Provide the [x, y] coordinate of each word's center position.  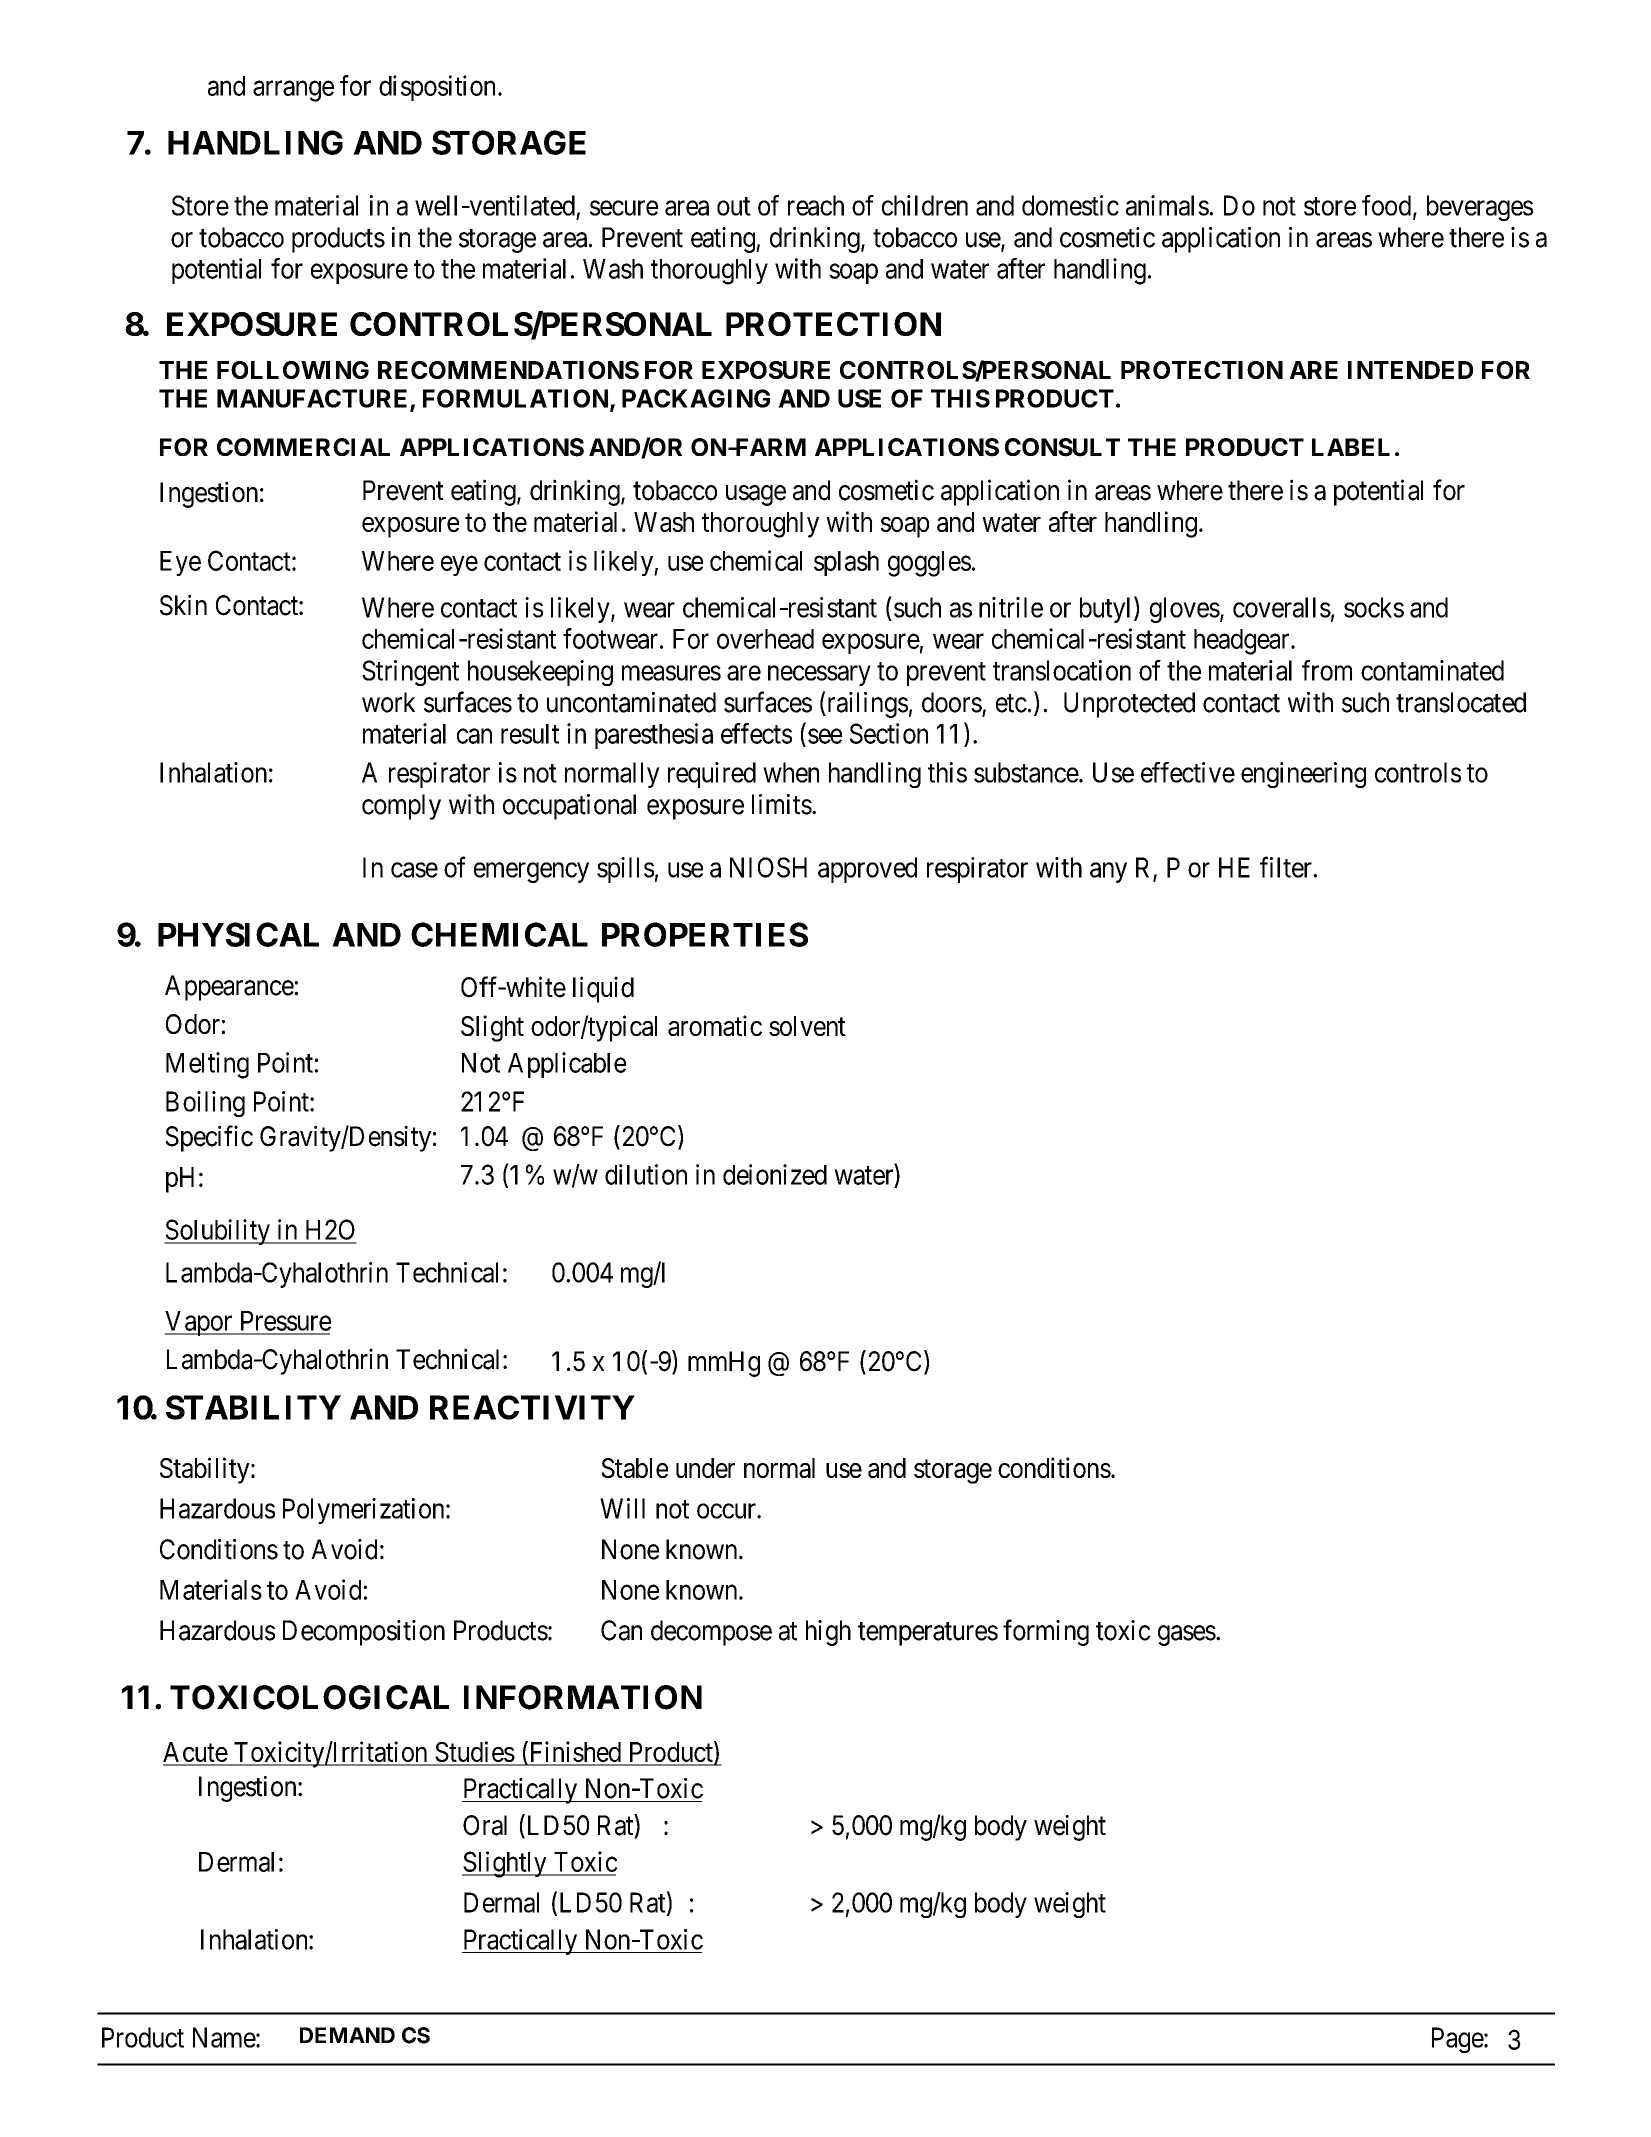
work [388, 702]
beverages [1480, 208]
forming [1046, 1632]
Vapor [199, 1323]
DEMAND [347, 2035]
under [705, 1468]
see [825, 736]
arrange [293, 91]
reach [816, 205]
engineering [1303, 775]
